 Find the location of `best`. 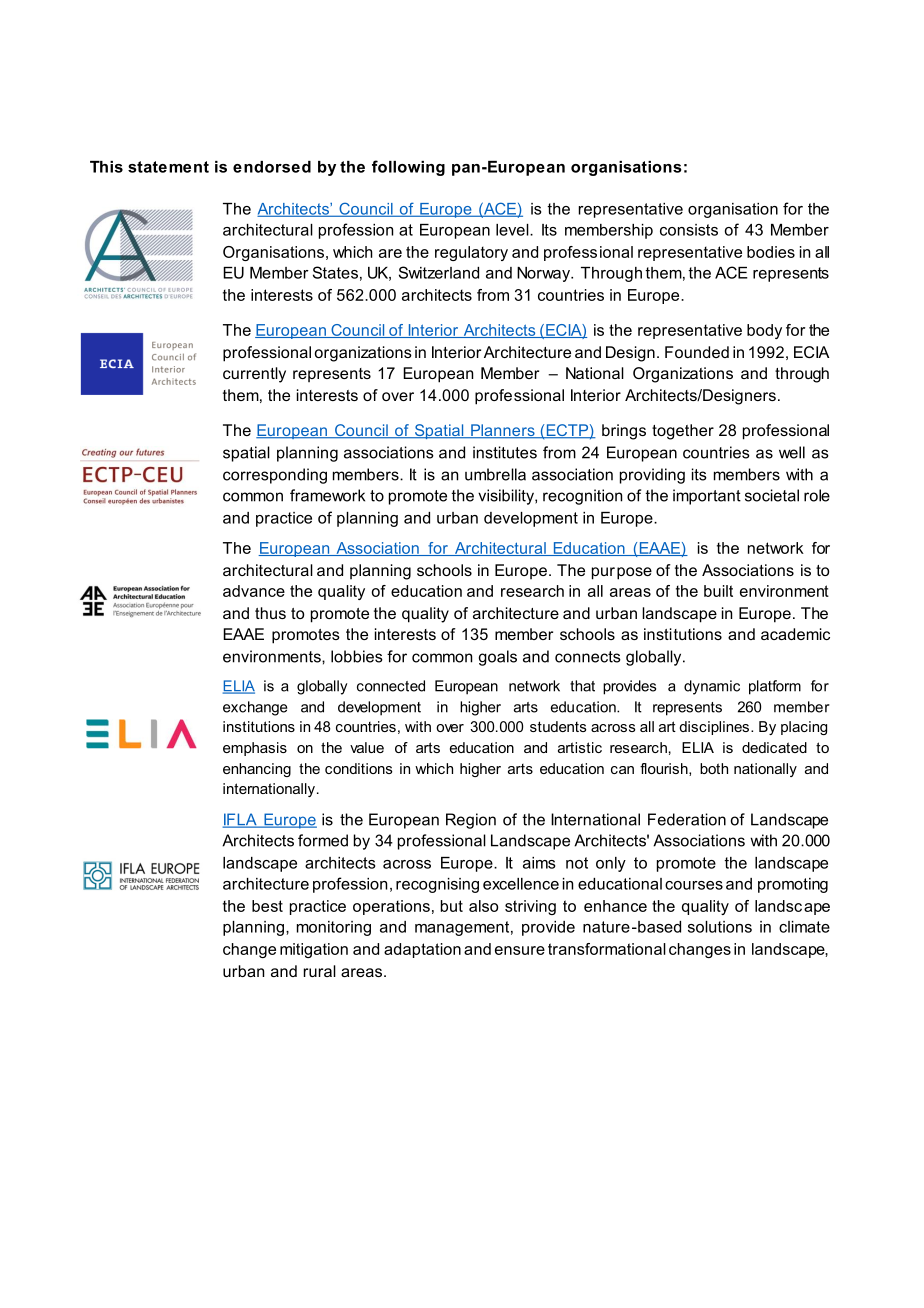

best is located at coordinates (267, 906).
